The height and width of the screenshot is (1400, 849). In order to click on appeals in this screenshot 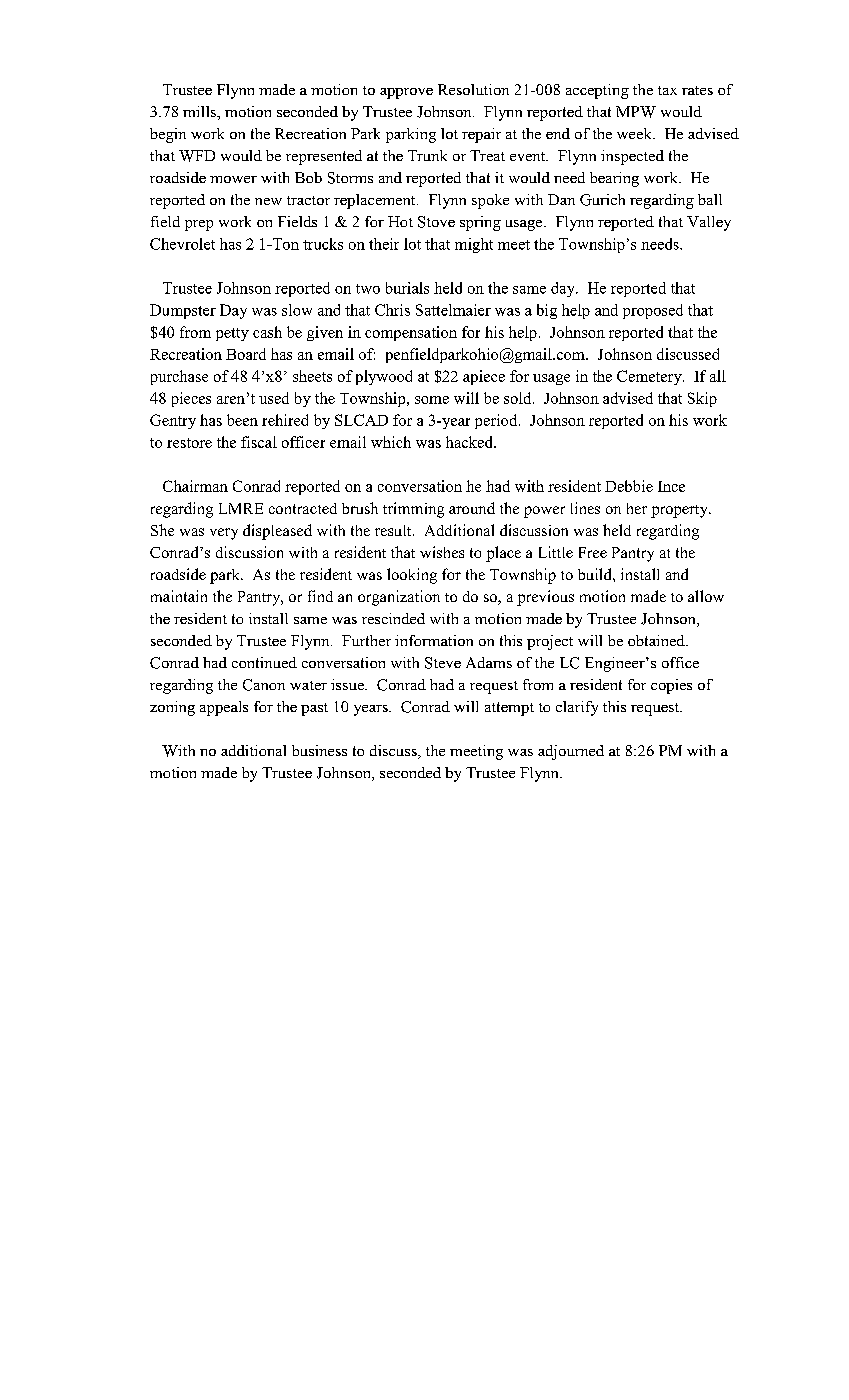, I will do `click(224, 708)`.
